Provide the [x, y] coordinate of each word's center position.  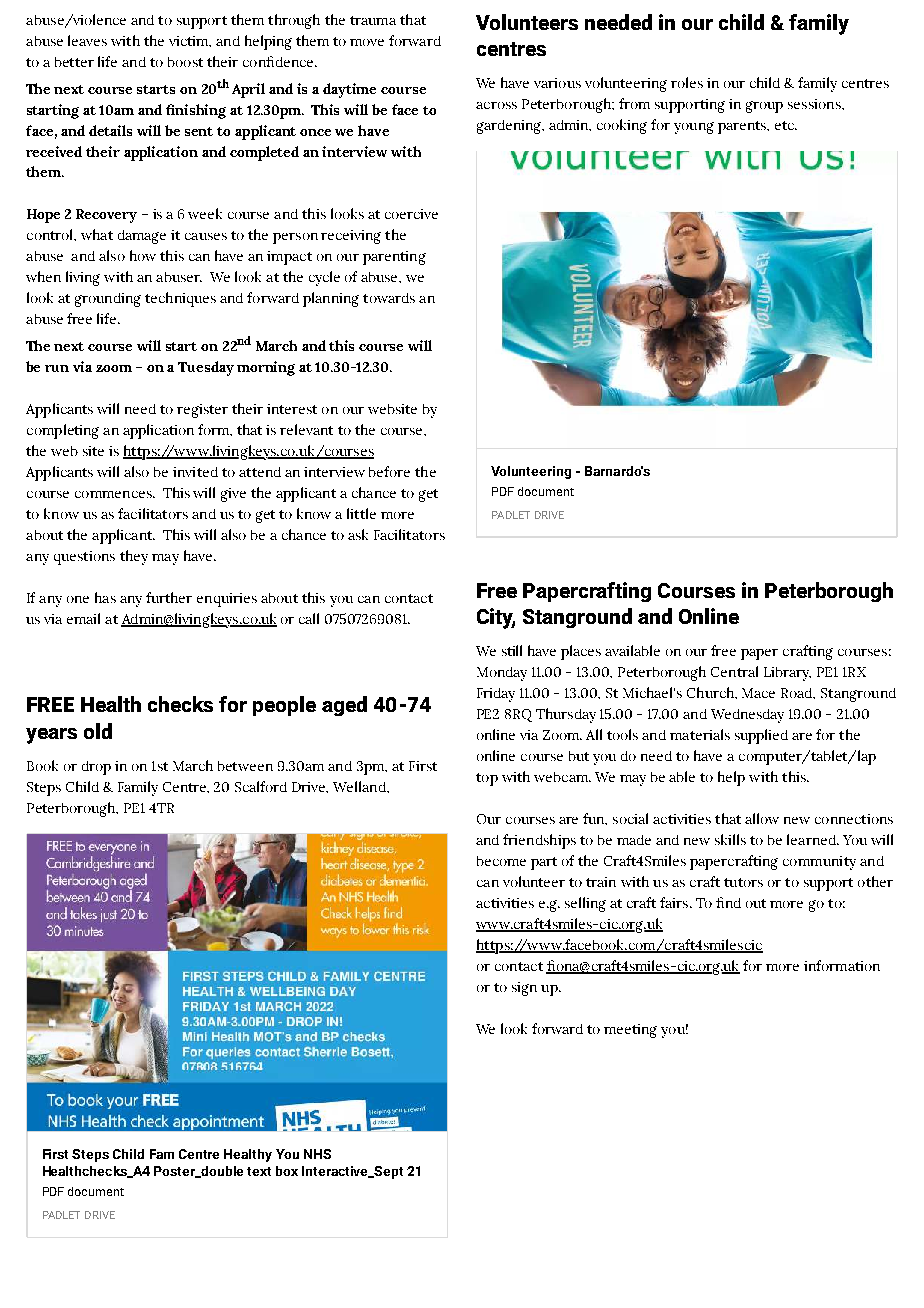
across [496, 105]
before [389, 471]
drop [96, 768]
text [259, 1171]
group [764, 107]
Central [734, 671]
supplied [761, 736]
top [487, 779]
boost [185, 62]
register [202, 411]
